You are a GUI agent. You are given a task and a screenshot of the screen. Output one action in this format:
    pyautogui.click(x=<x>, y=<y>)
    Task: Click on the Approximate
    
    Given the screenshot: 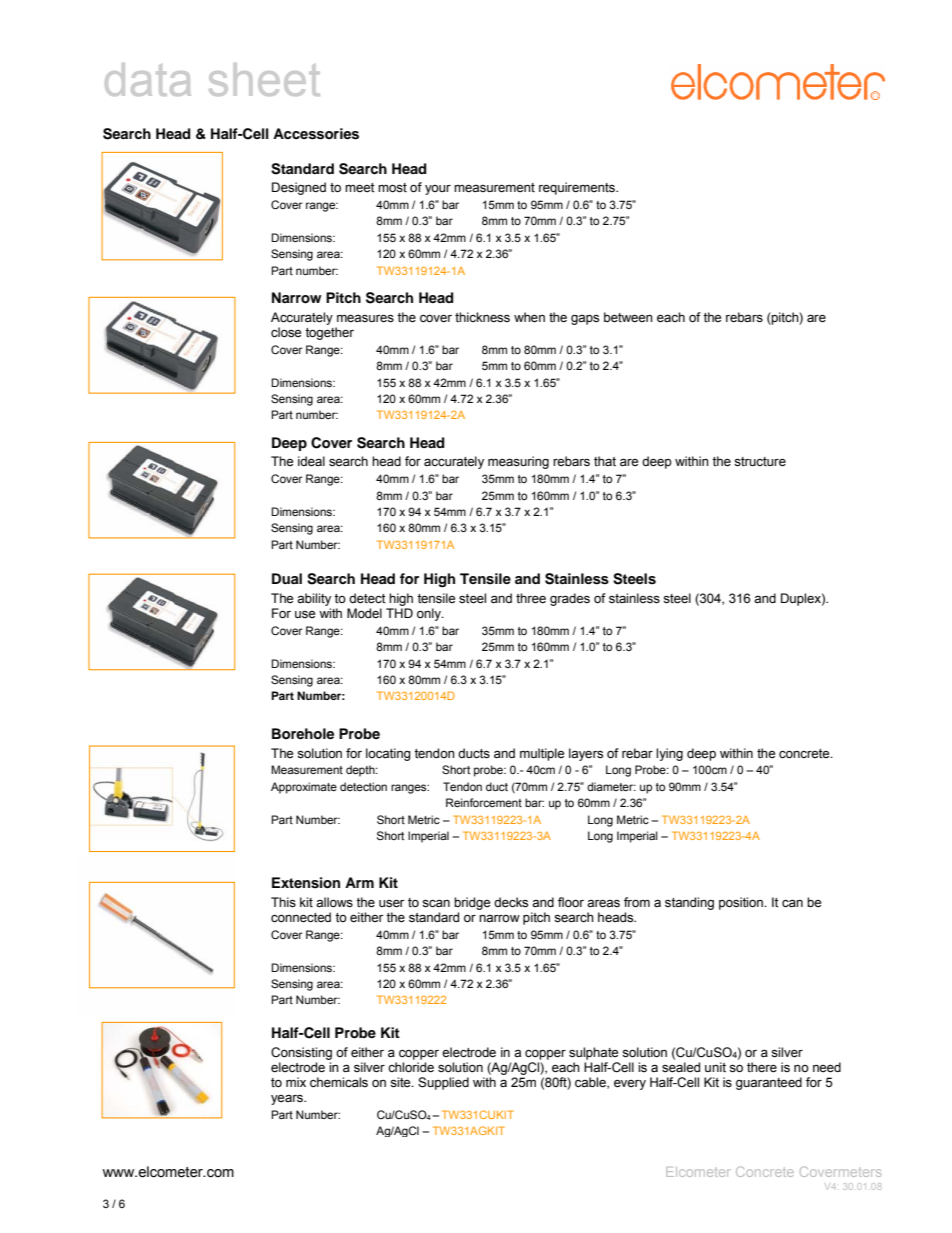 What is the action you would take?
    pyautogui.click(x=304, y=788)
